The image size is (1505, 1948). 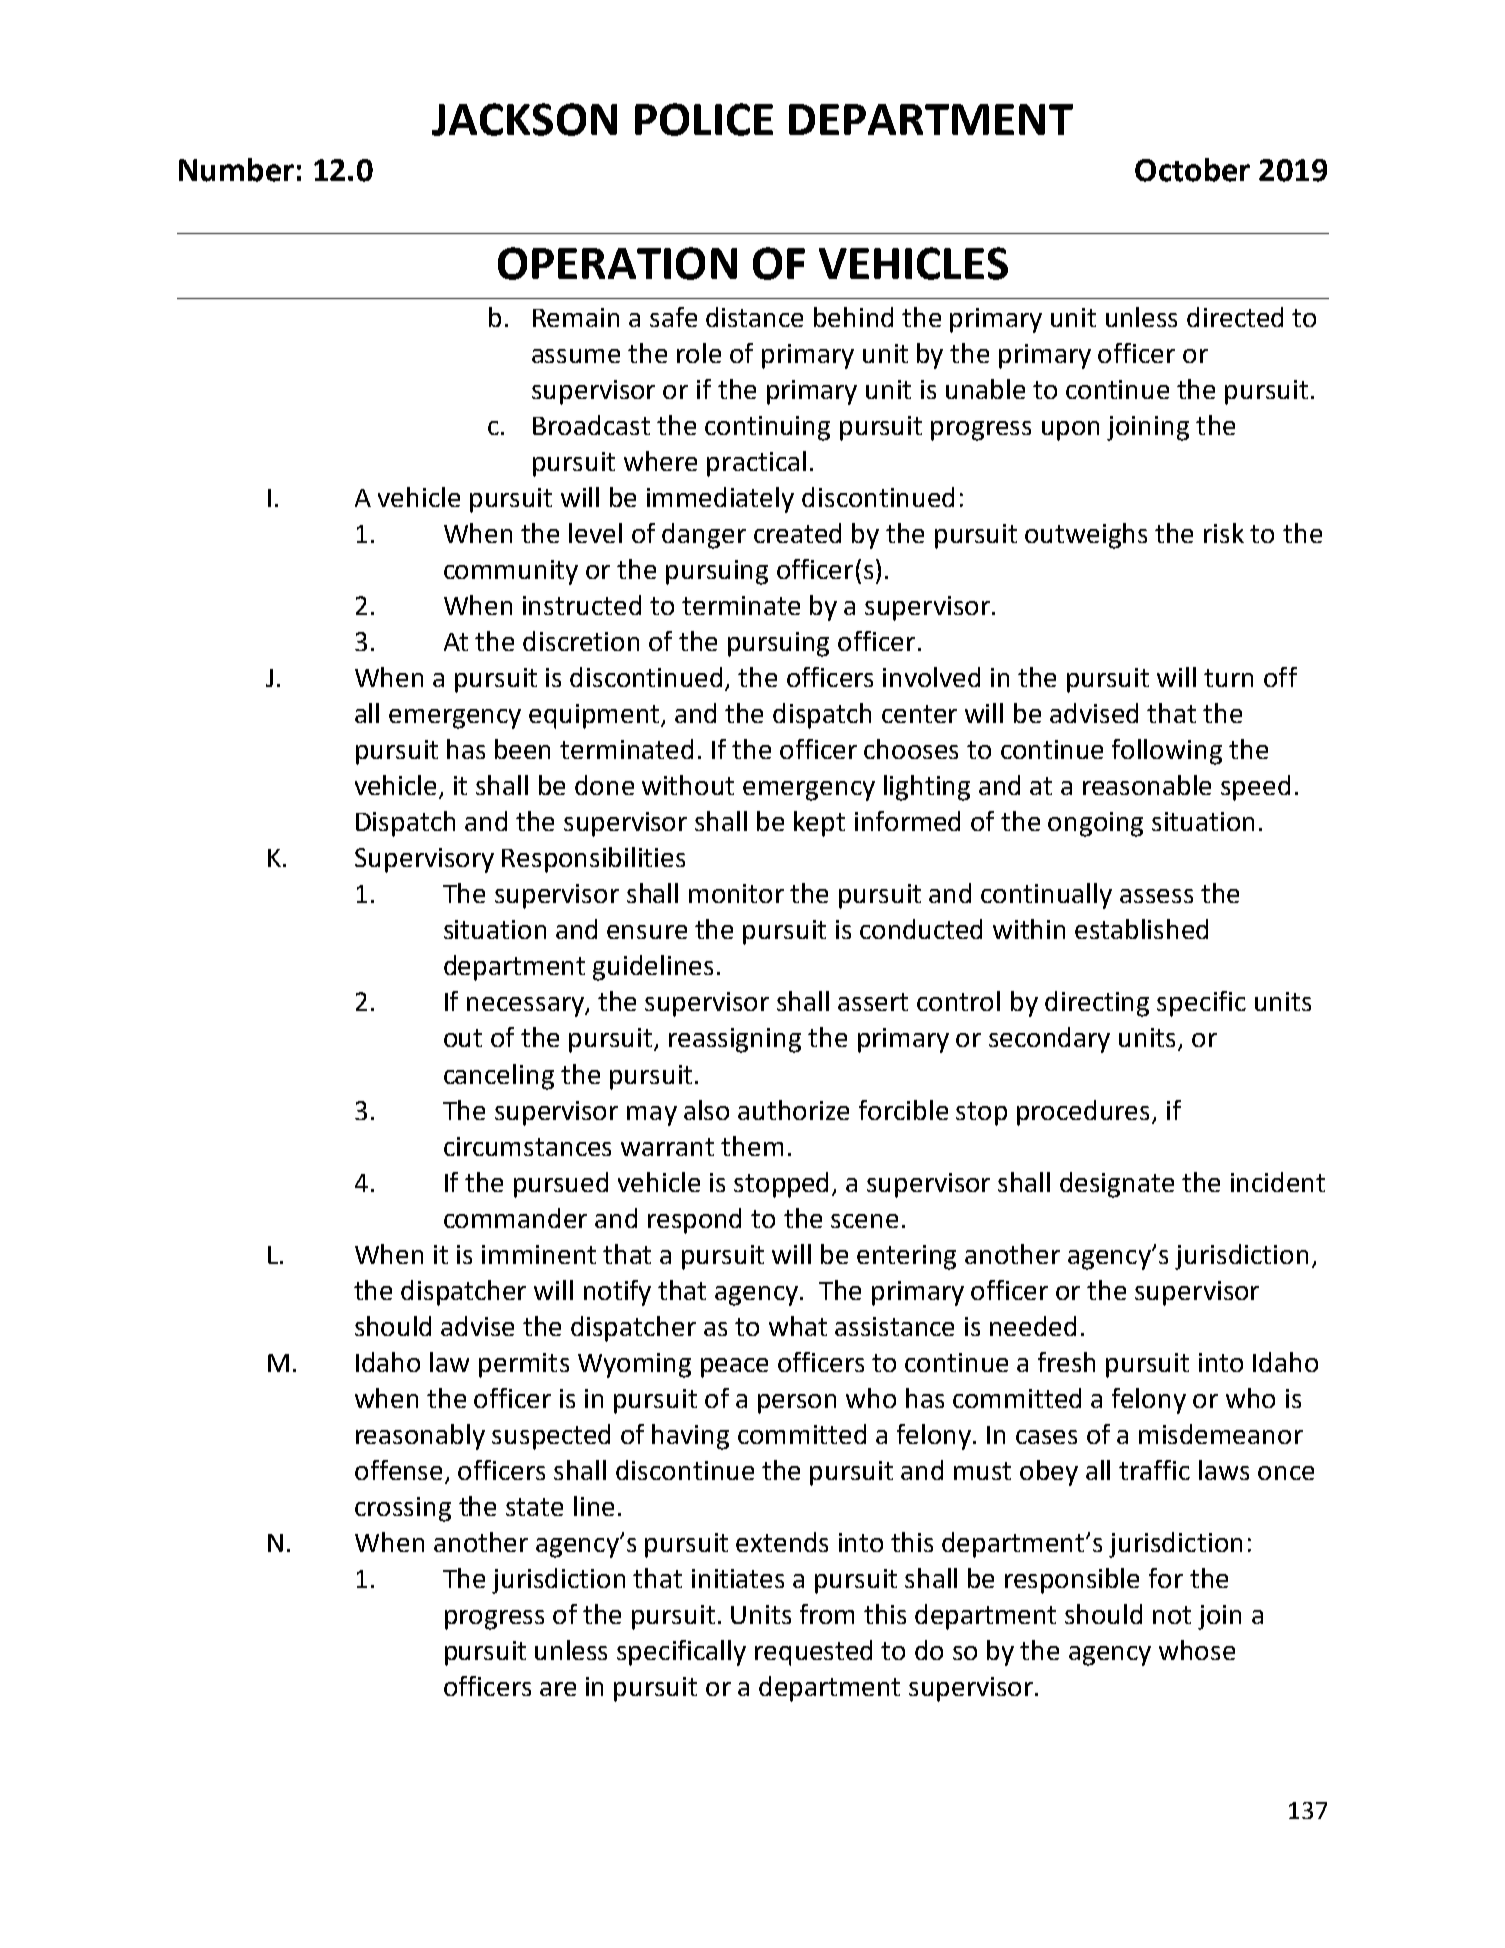 I want to click on Number, so click(x=236, y=170).
